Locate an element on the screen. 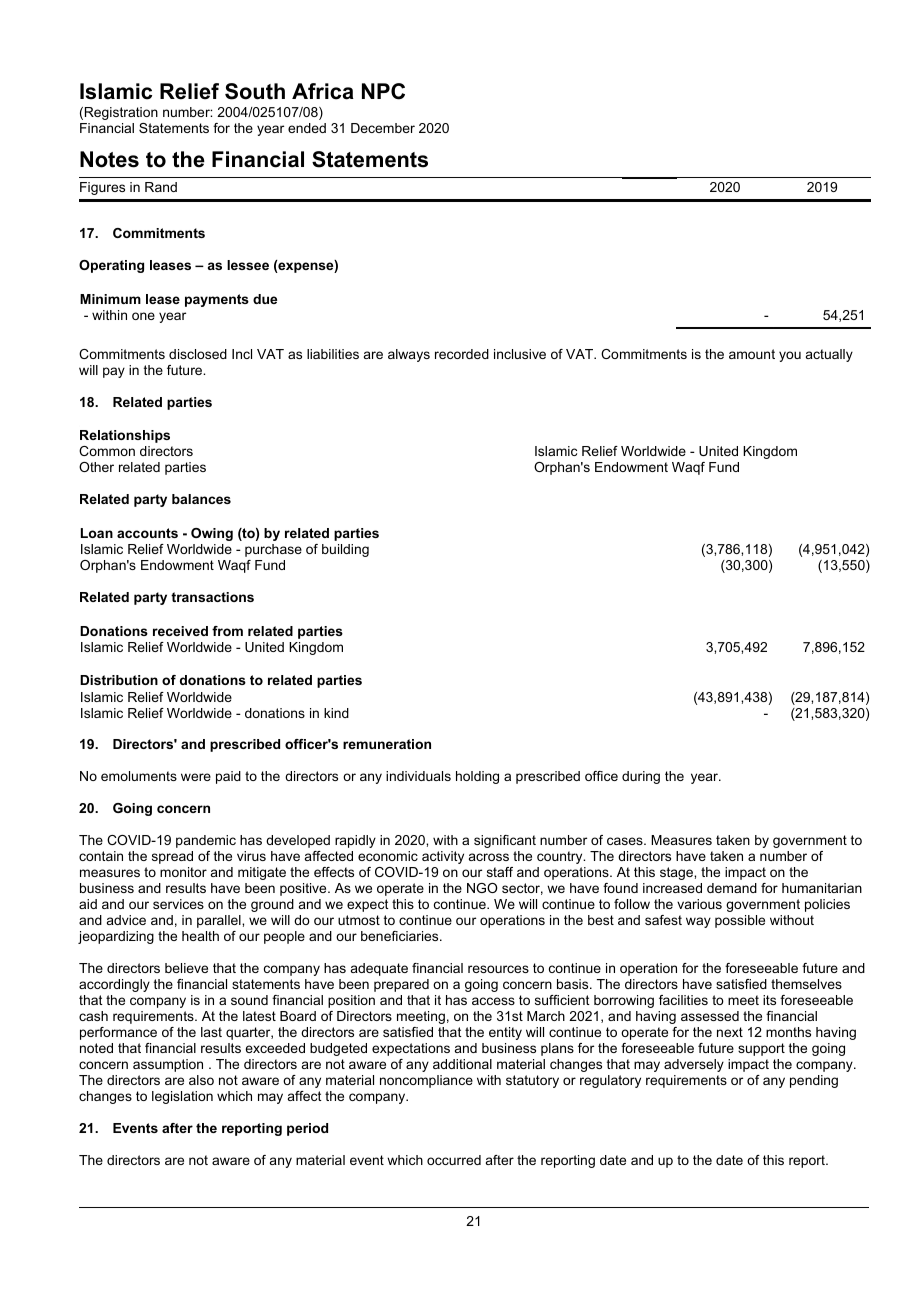 The height and width of the screenshot is (1308, 924). South is located at coordinates (255, 91).
